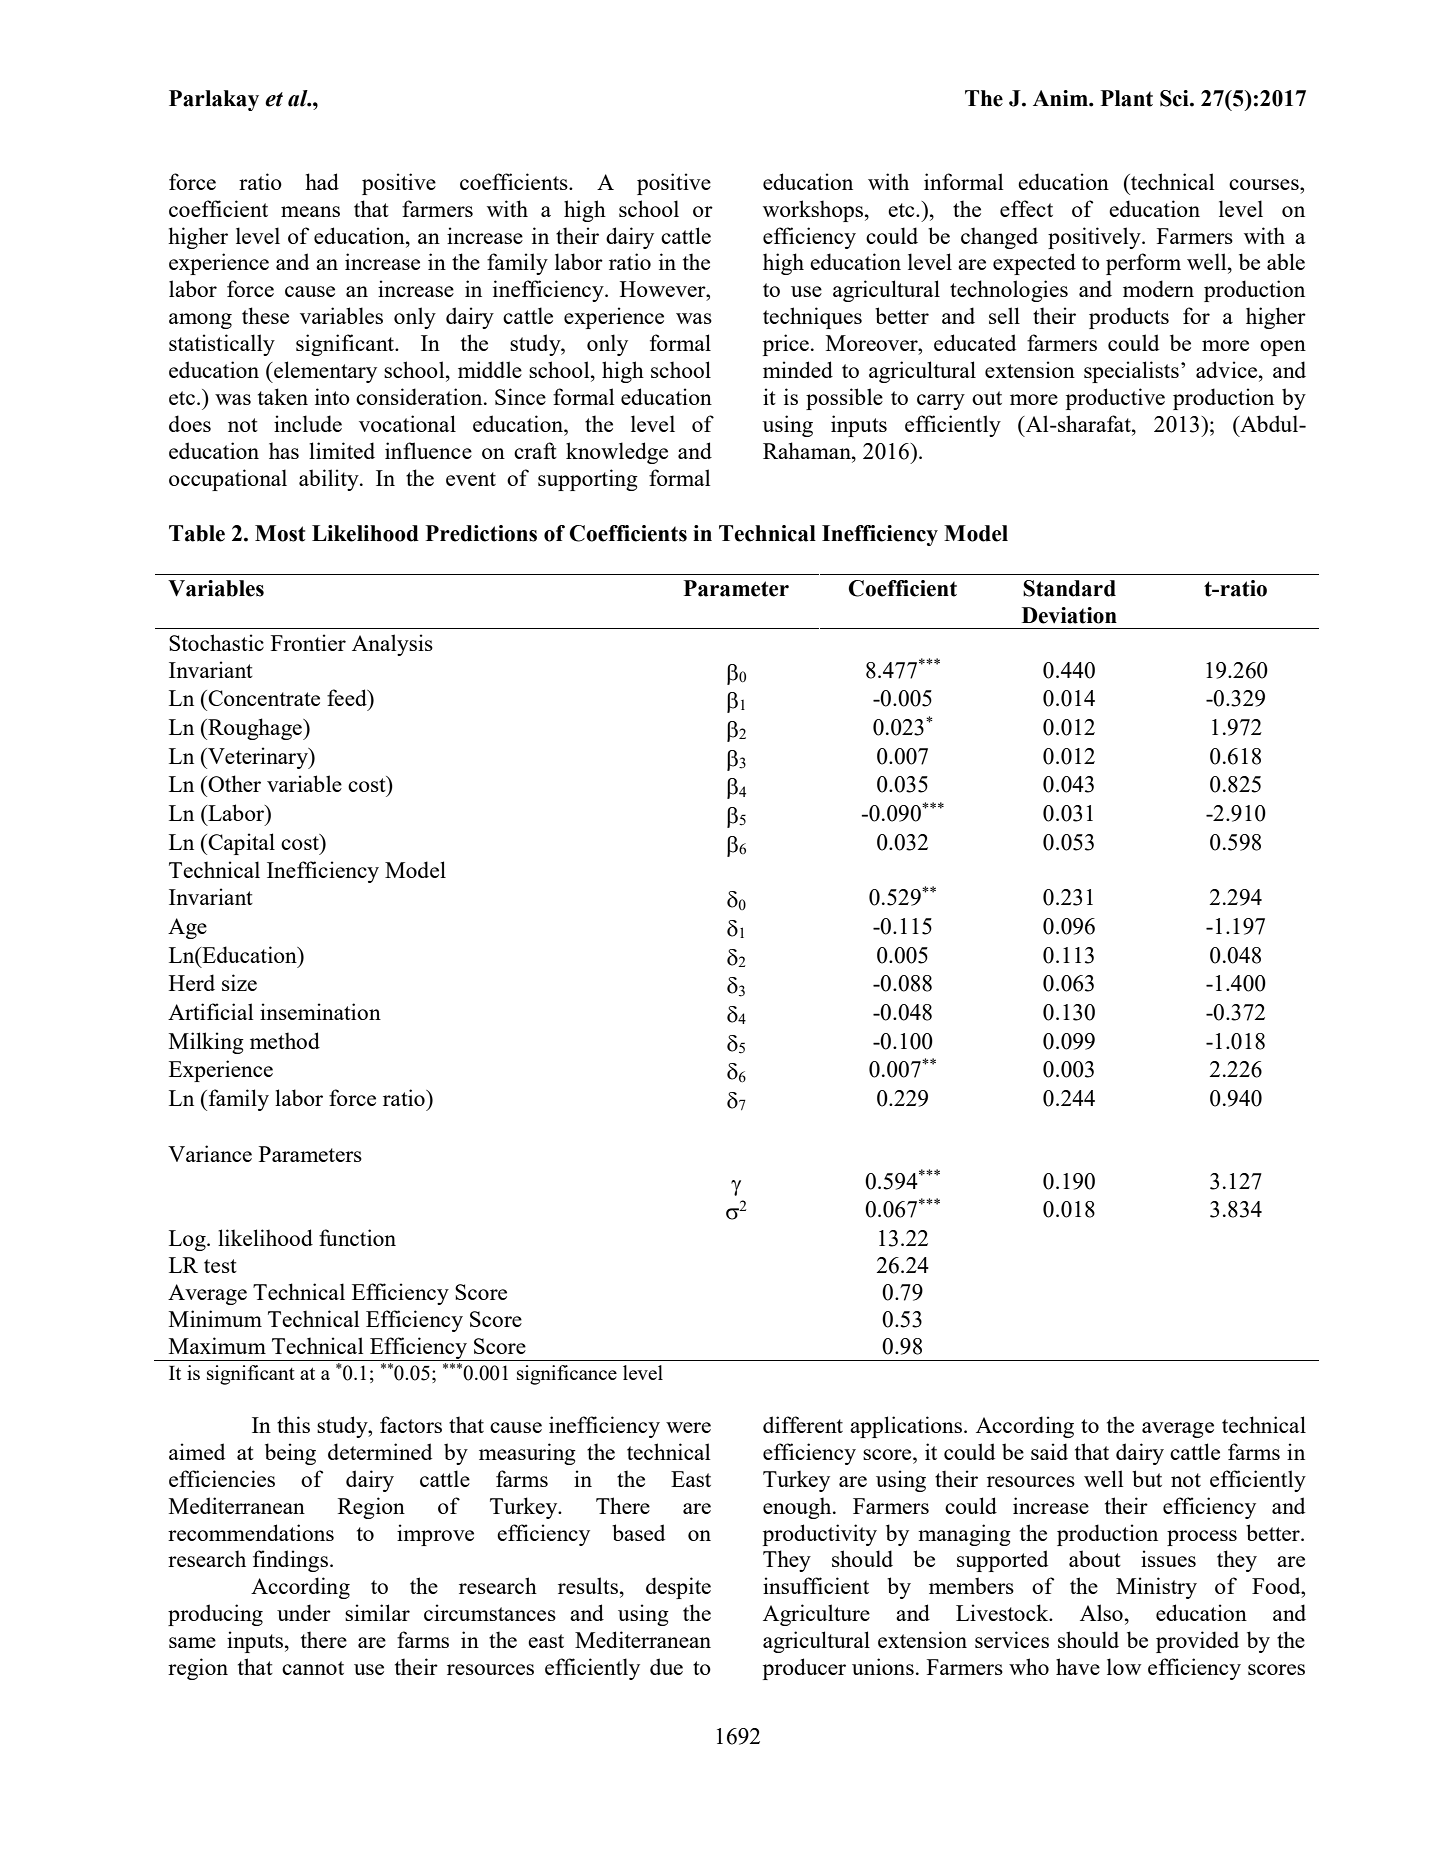  I want to click on Standard, so click(1069, 588).
